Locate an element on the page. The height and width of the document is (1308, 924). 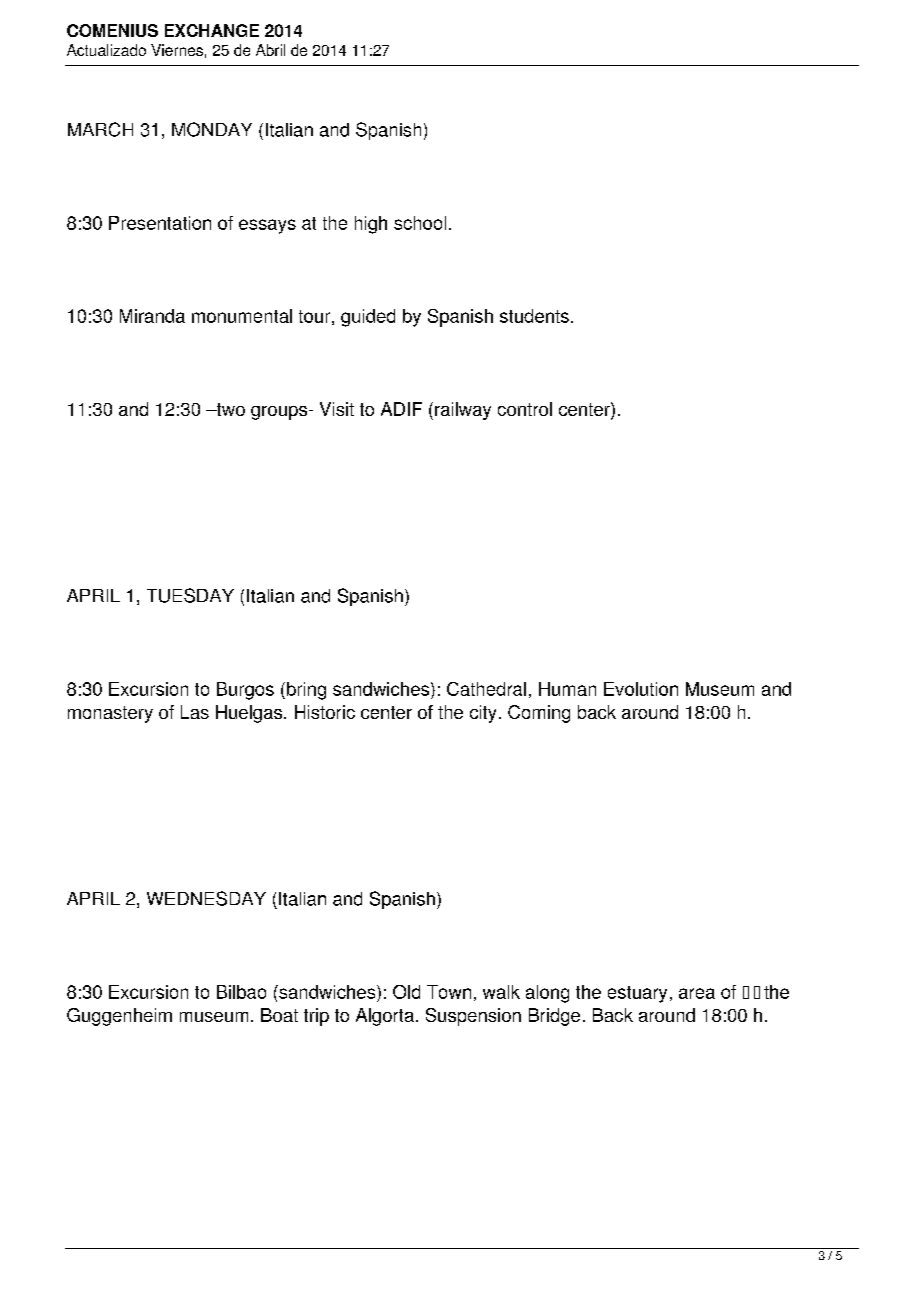
Evolution is located at coordinates (641, 689).
